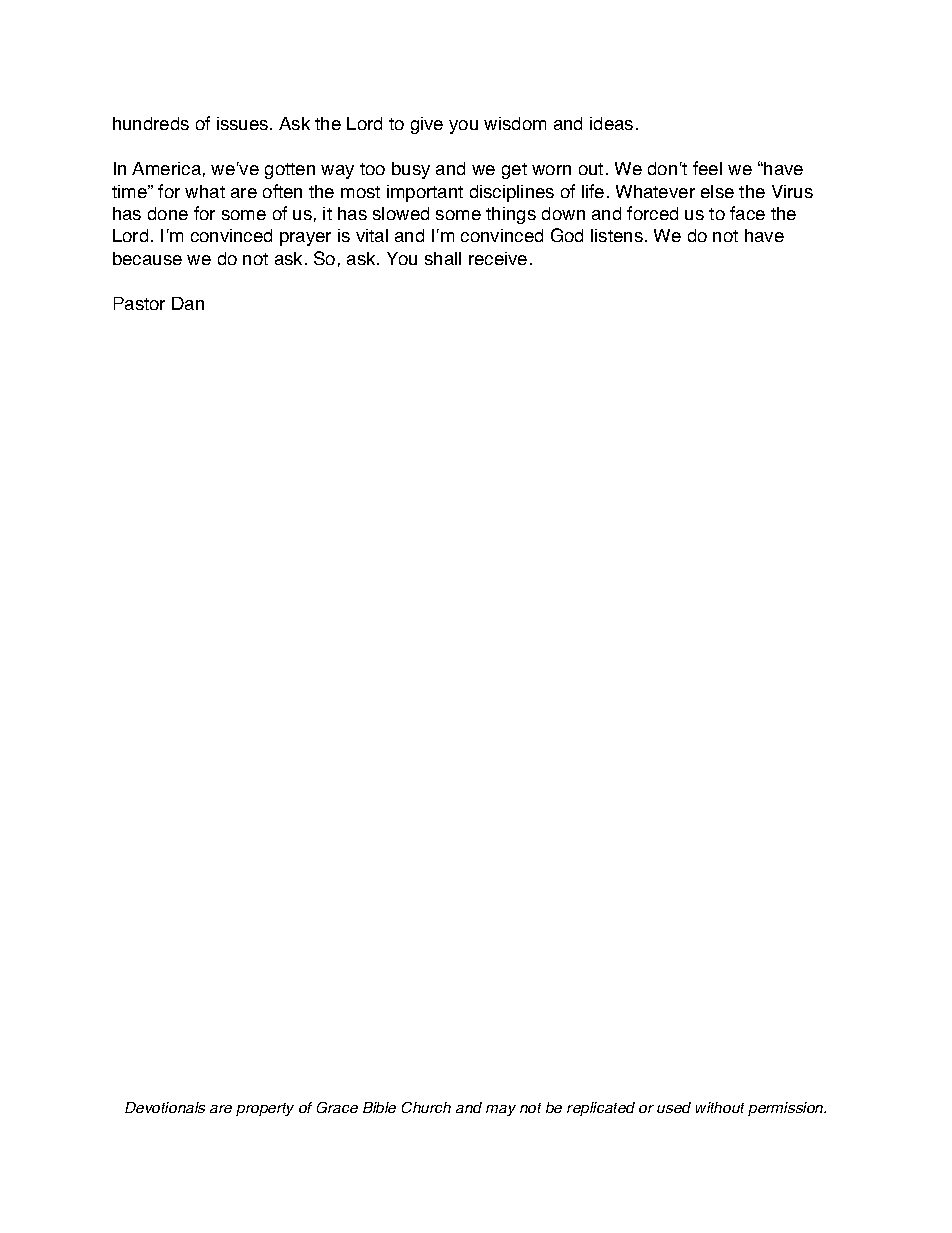  Describe the element at coordinates (427, 125) in the screenshot. I see `give` at that location.
